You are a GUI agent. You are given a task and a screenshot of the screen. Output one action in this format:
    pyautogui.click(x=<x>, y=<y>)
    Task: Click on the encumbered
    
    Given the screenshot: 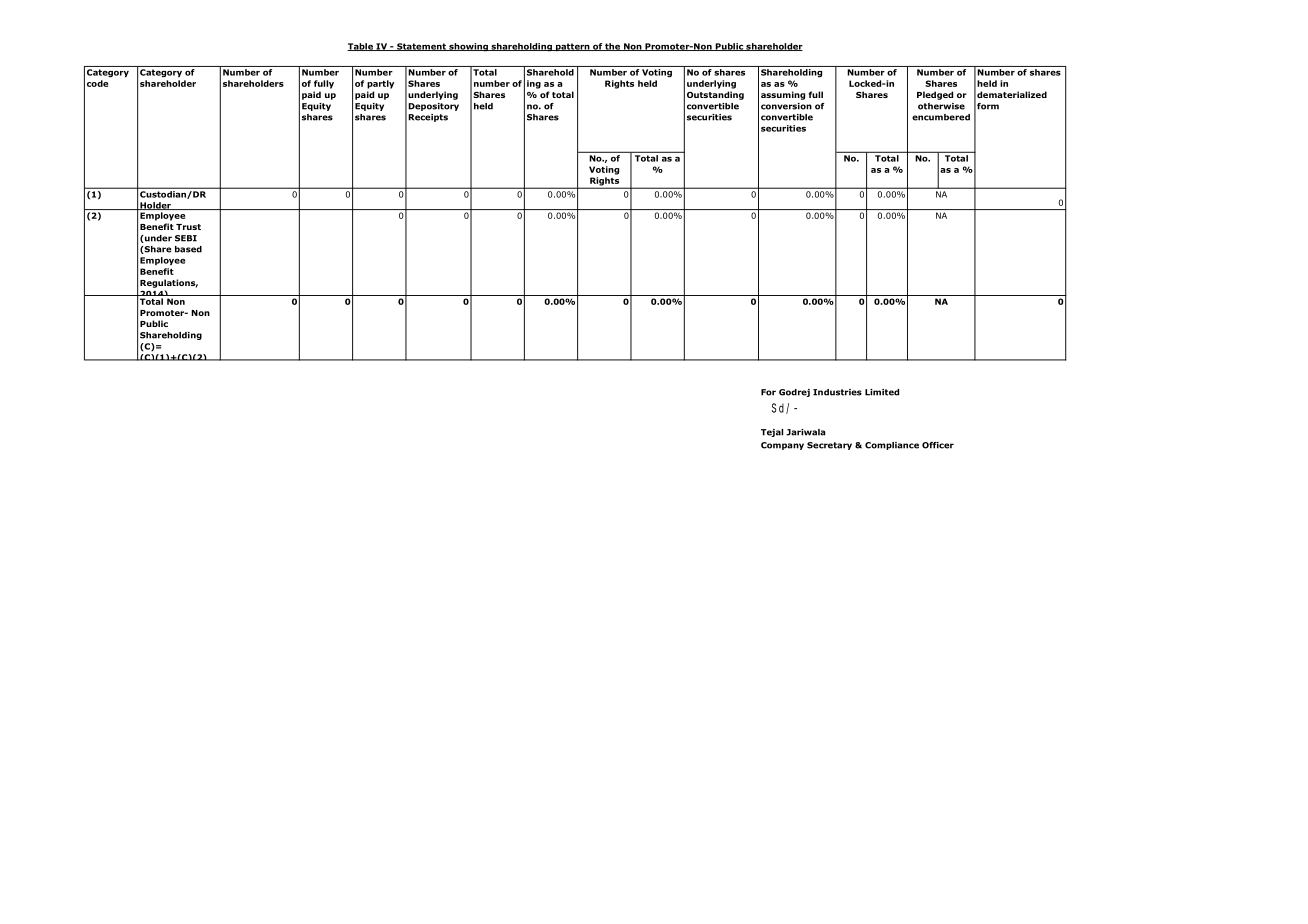 What is the action you would take?
    pyautogui.click(x=941, y=117)
